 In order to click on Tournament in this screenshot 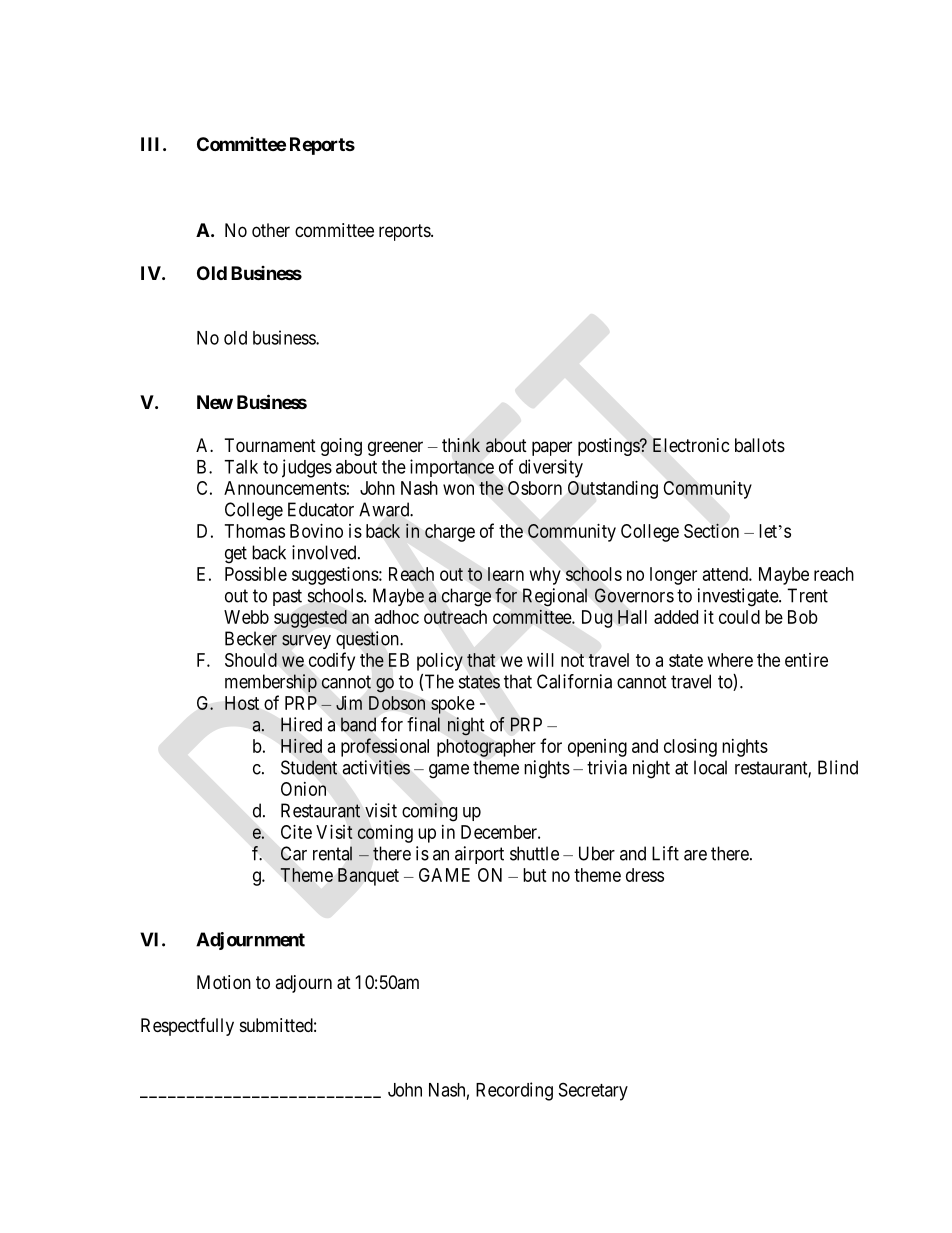, I will do `click(270, 445)`.
